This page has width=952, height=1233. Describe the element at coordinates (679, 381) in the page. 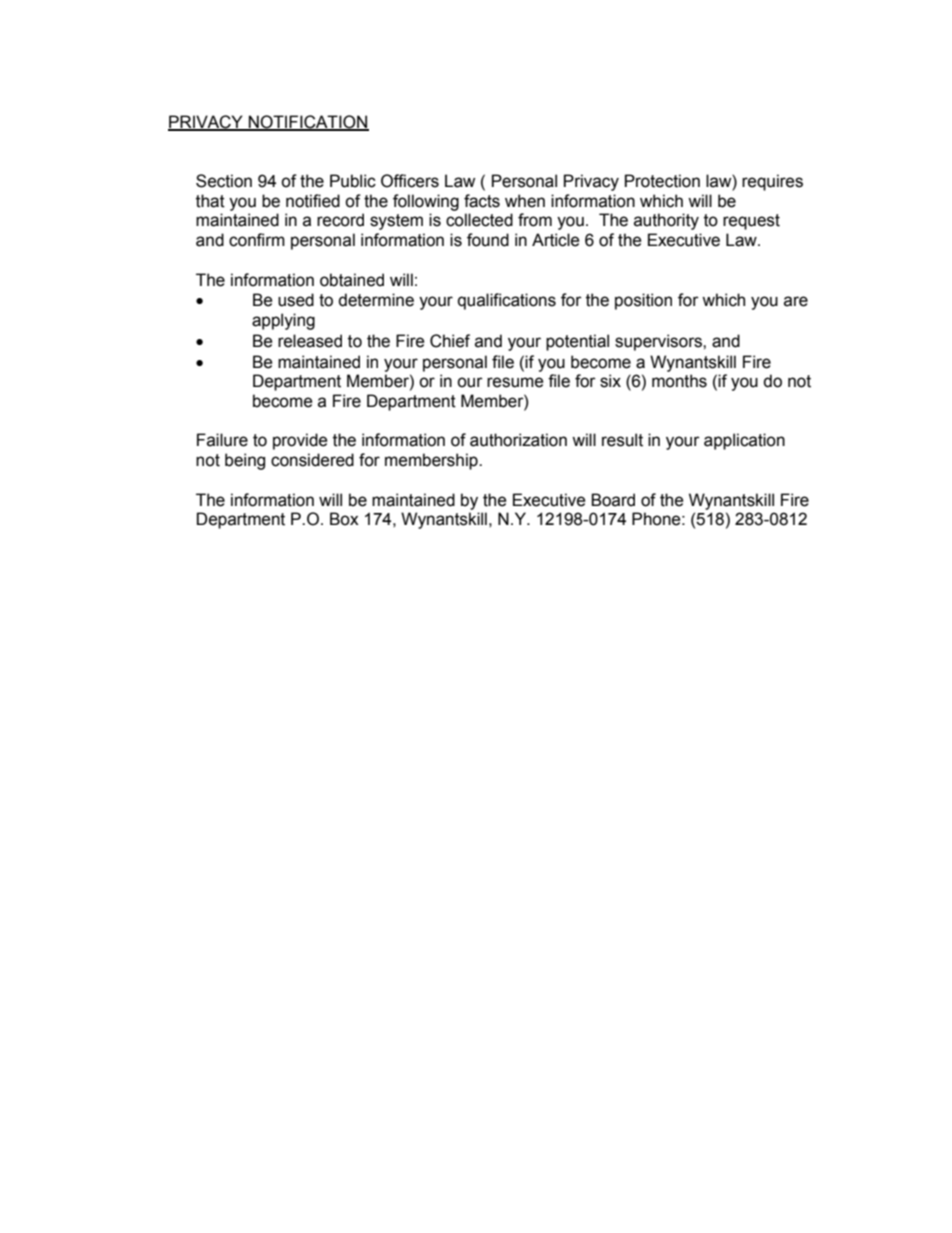

I see `months` at that location.
